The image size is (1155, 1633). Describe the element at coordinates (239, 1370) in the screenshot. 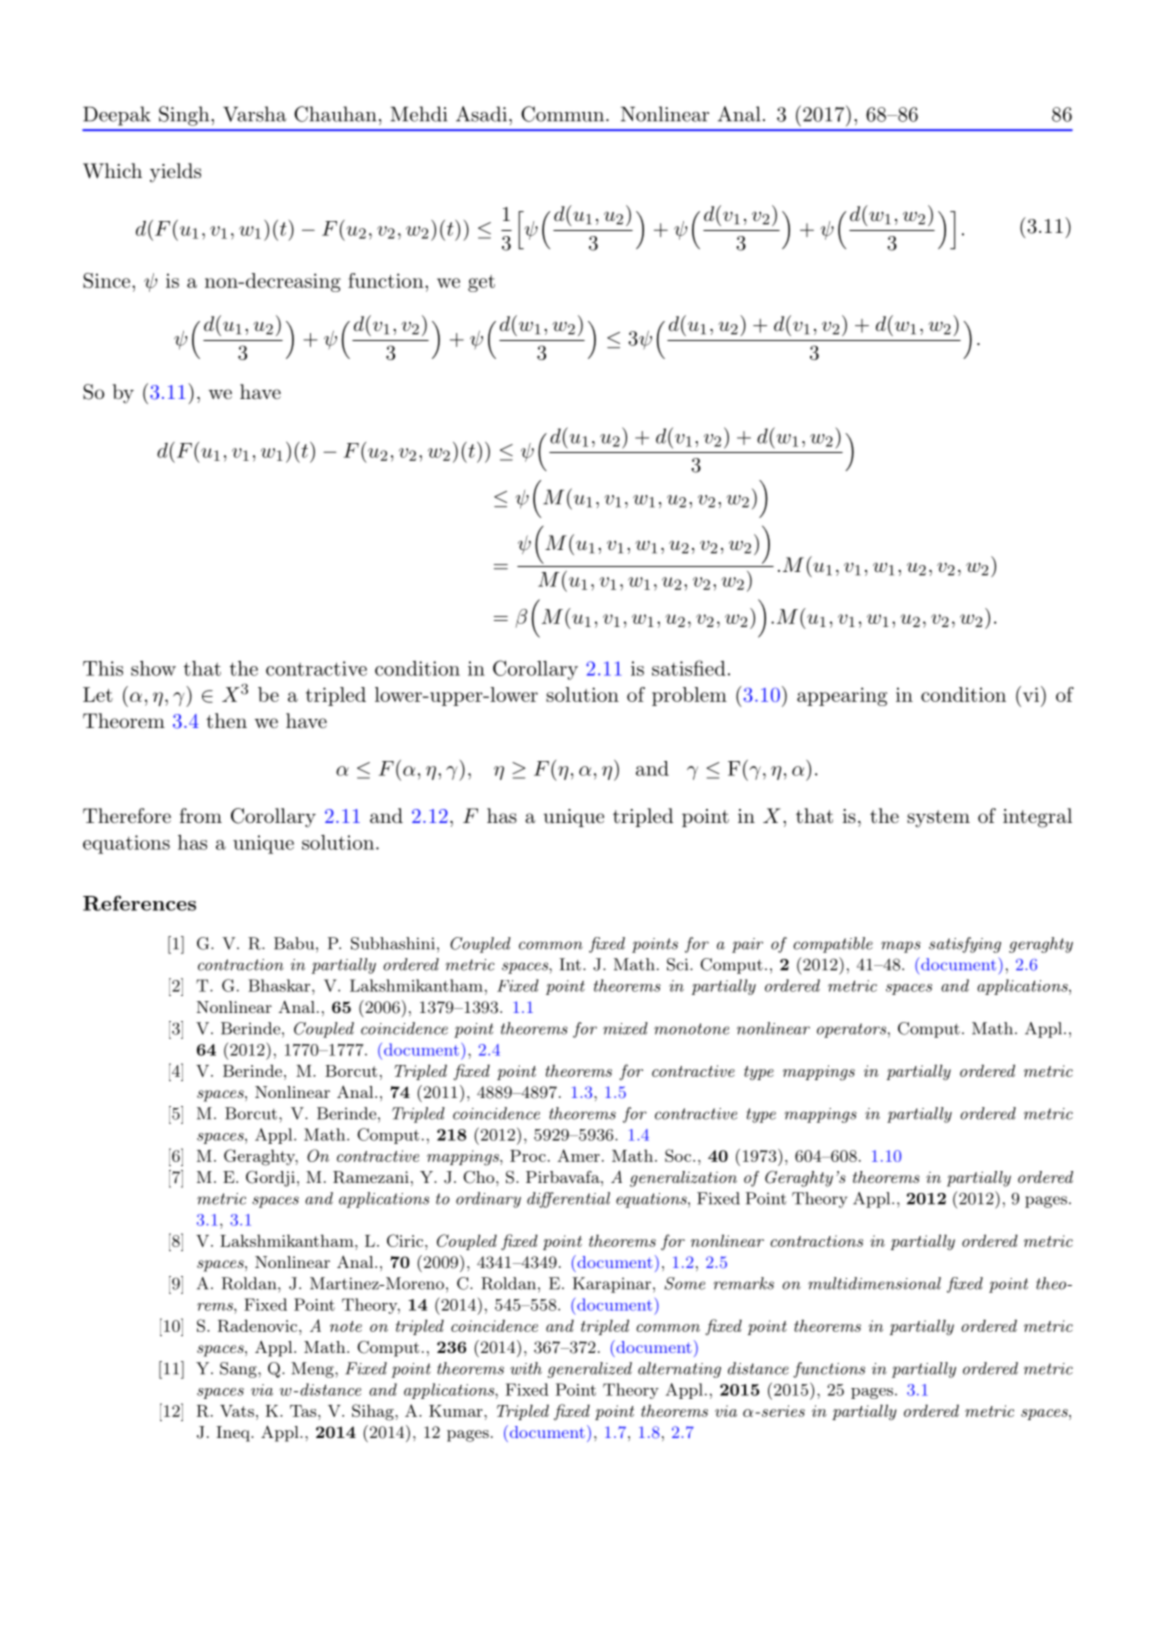

I see `Sang` at that location.
